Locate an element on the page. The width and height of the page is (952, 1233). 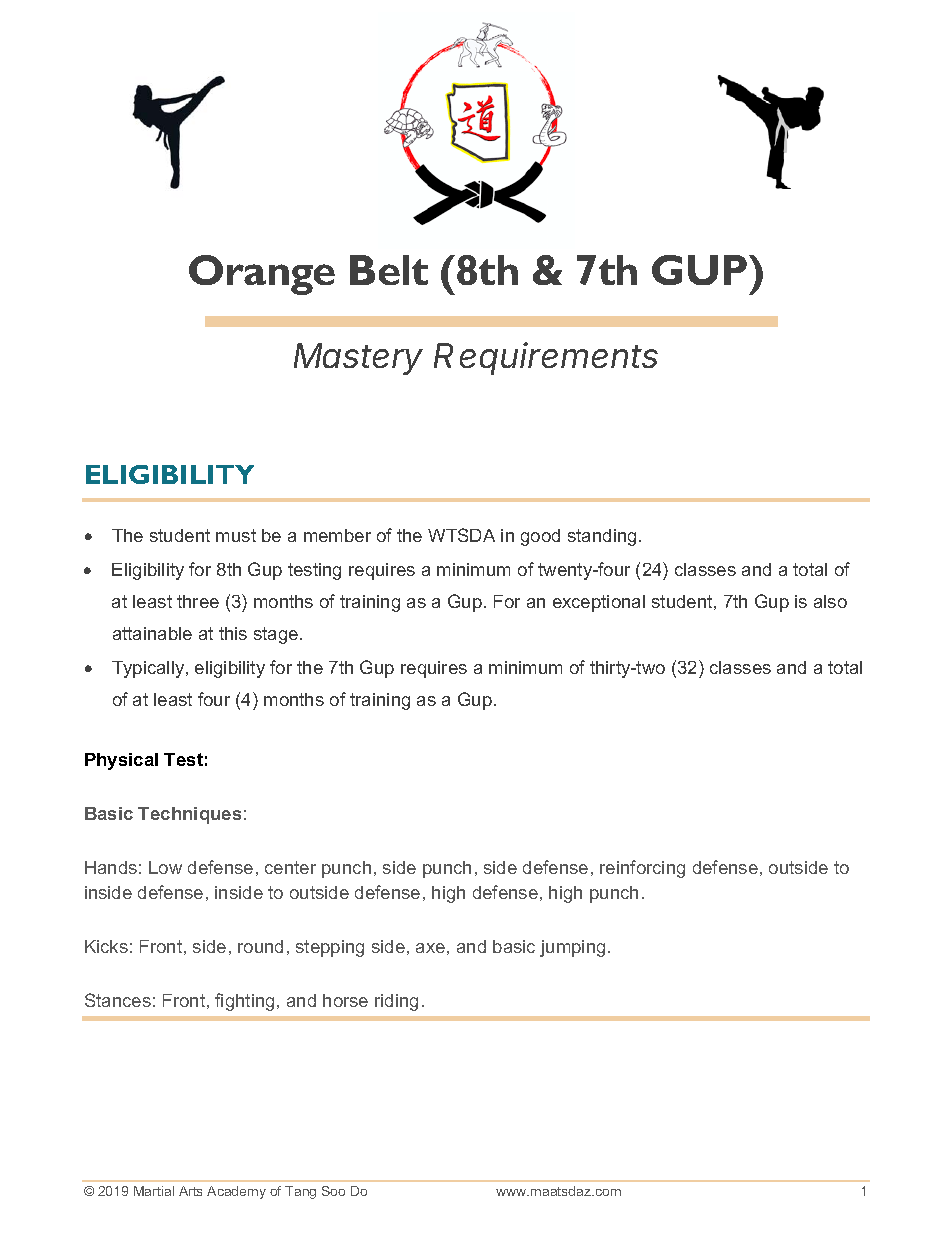
also is located at coordinates (830, 601).
